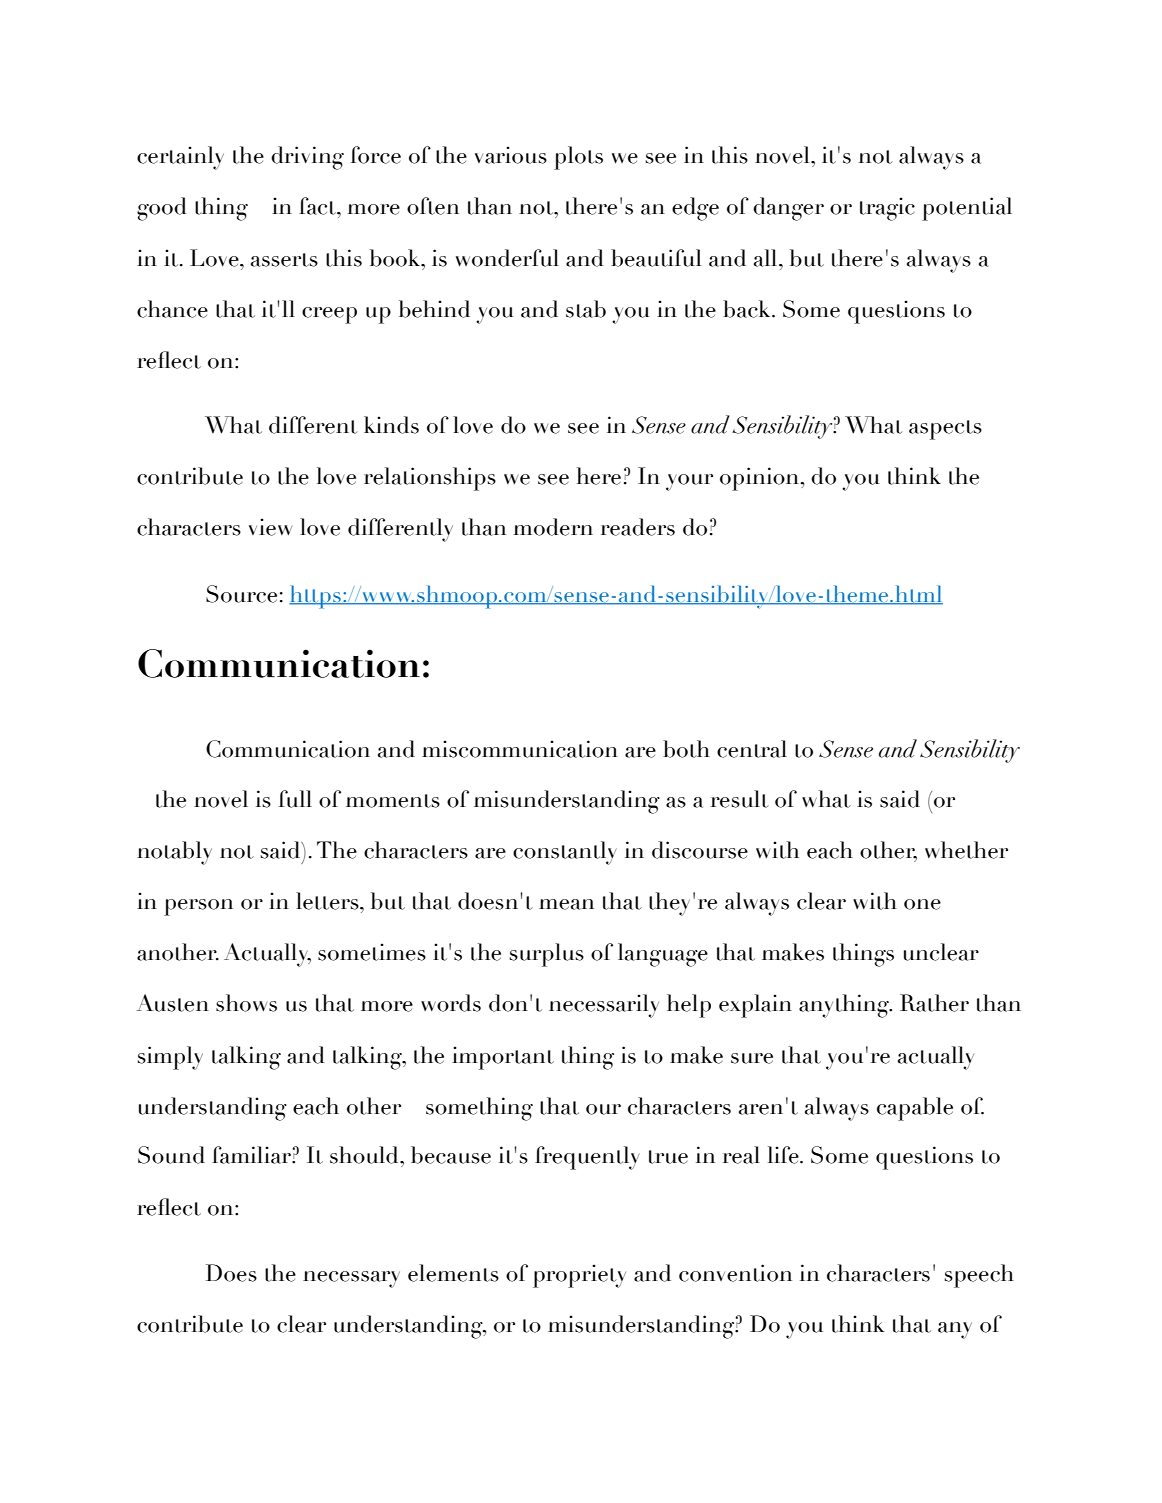  I want to click on tragic, so click(887, 209).
